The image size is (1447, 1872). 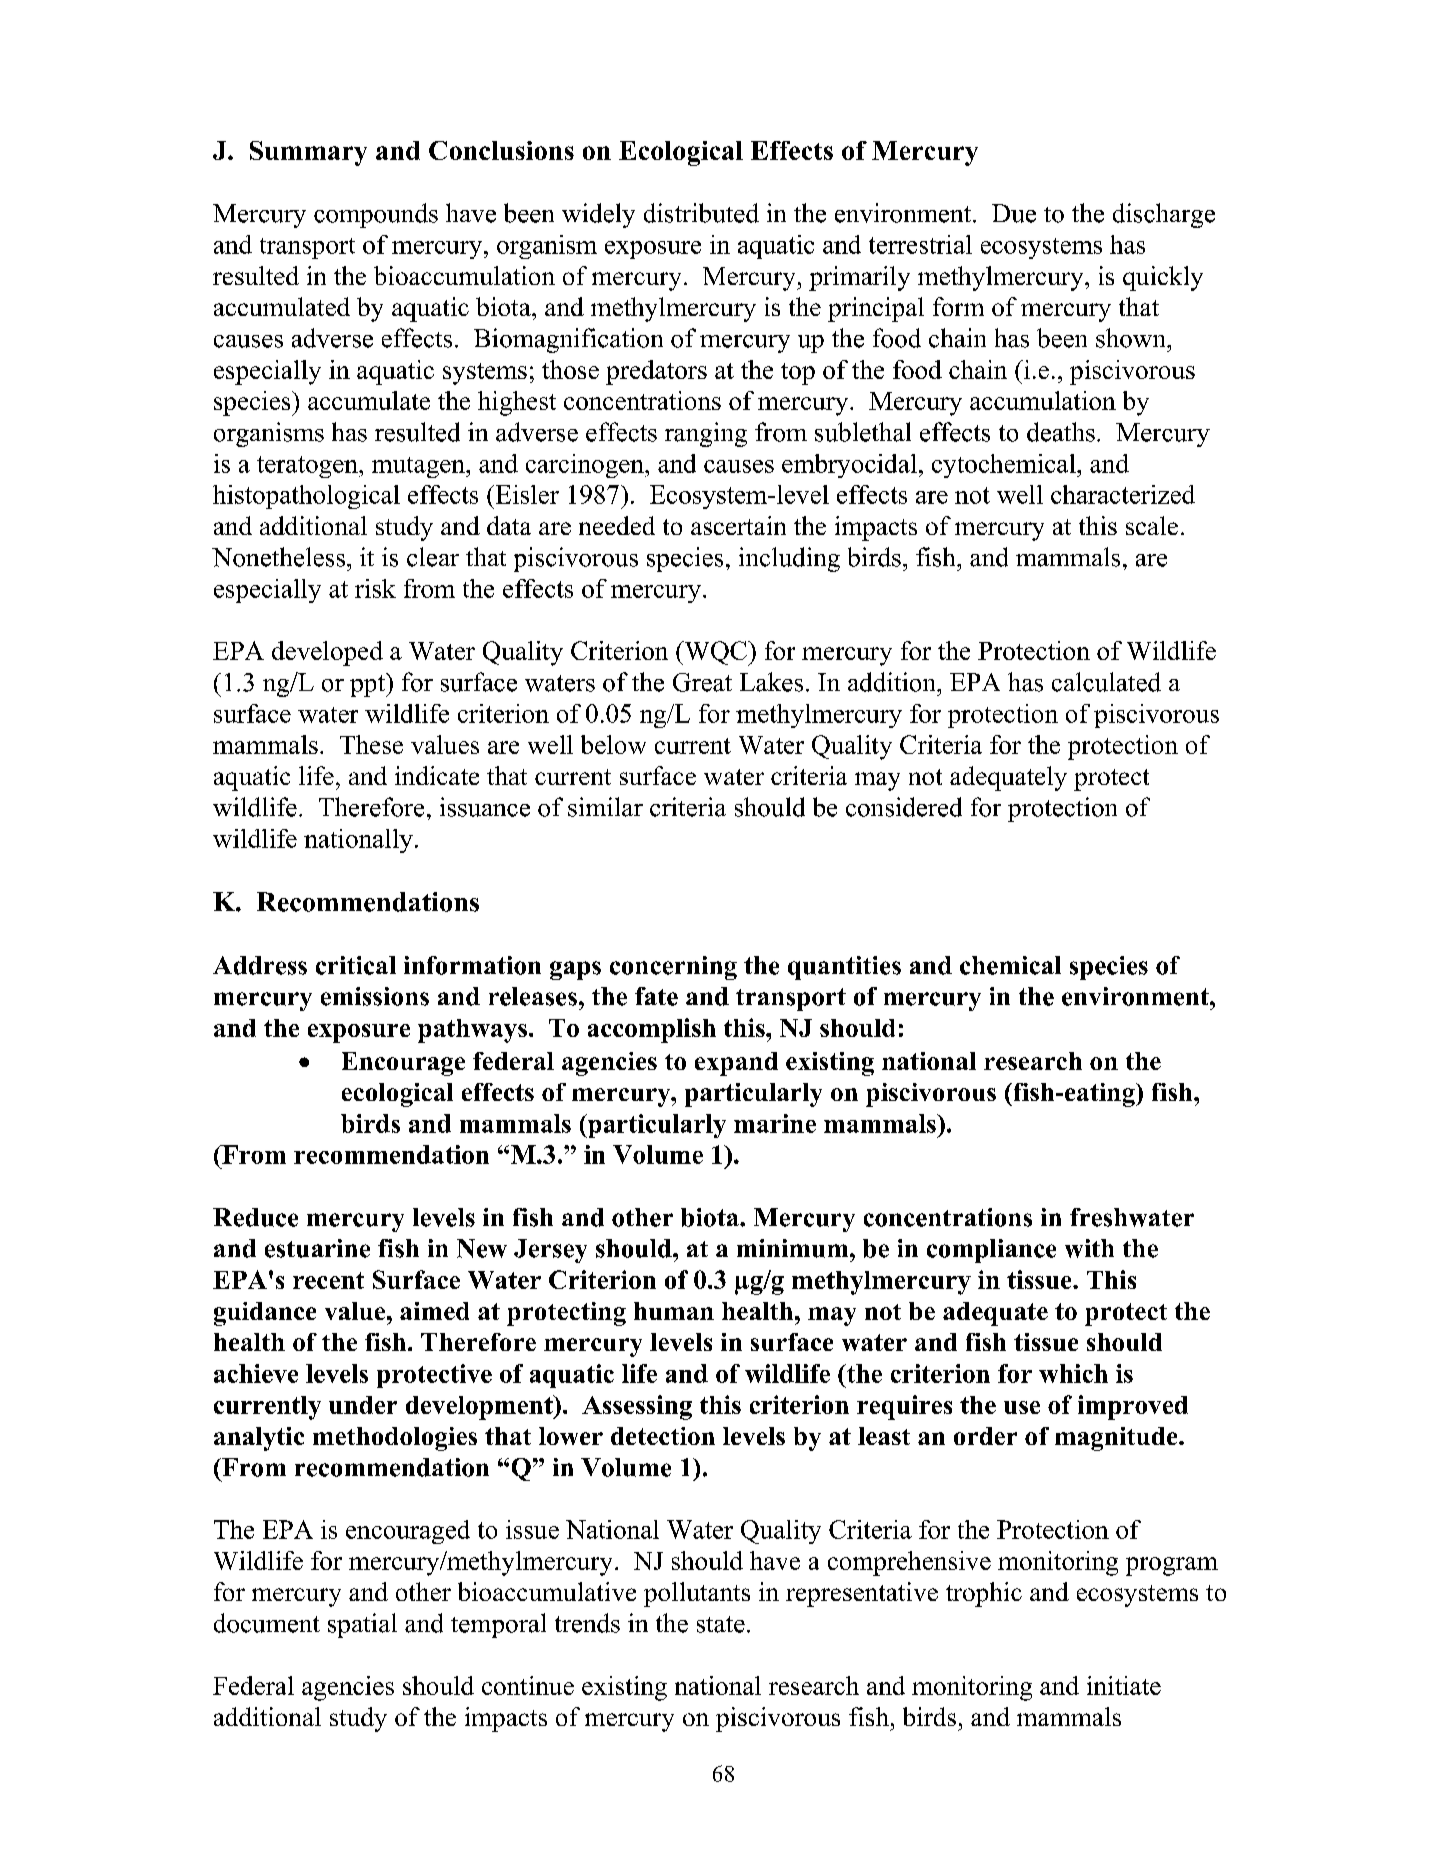 What do you see at coordinates (738, 525) in the page?
I see `ascertain` at bounding box center [738, 525].
